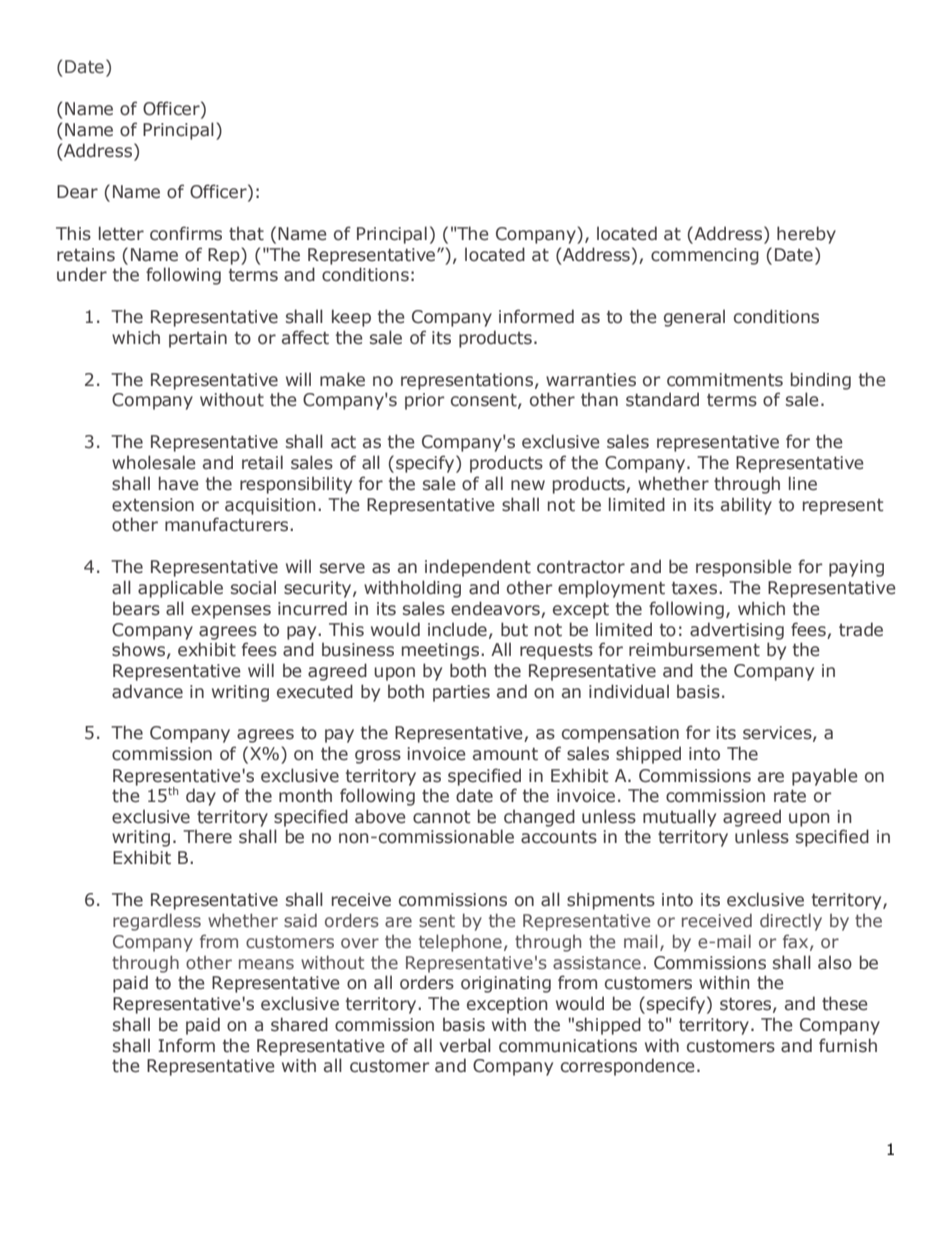 The height and width of the document is (1233, 952). I want to click on confirms, so click(186, 233).
